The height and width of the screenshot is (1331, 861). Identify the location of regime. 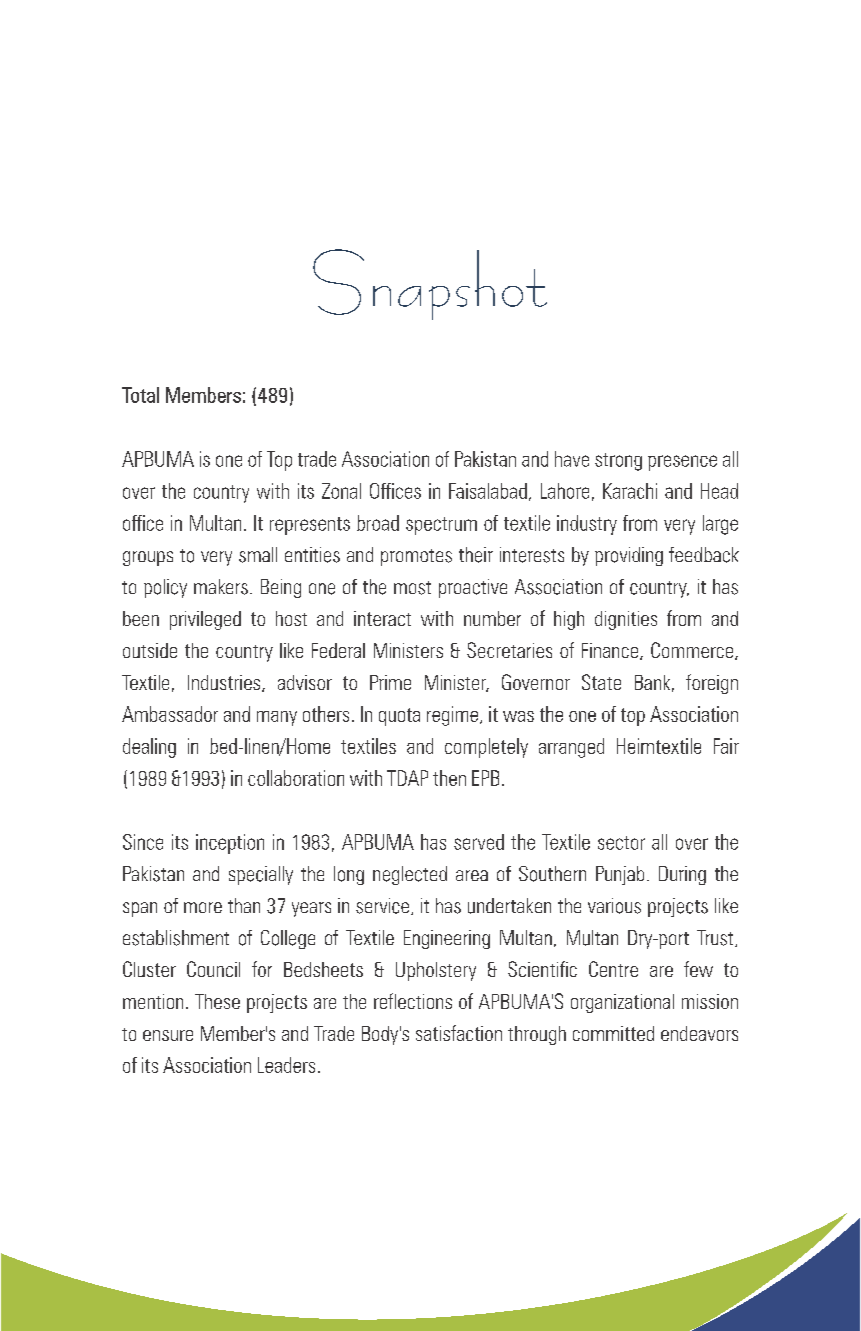
(452, 716).
